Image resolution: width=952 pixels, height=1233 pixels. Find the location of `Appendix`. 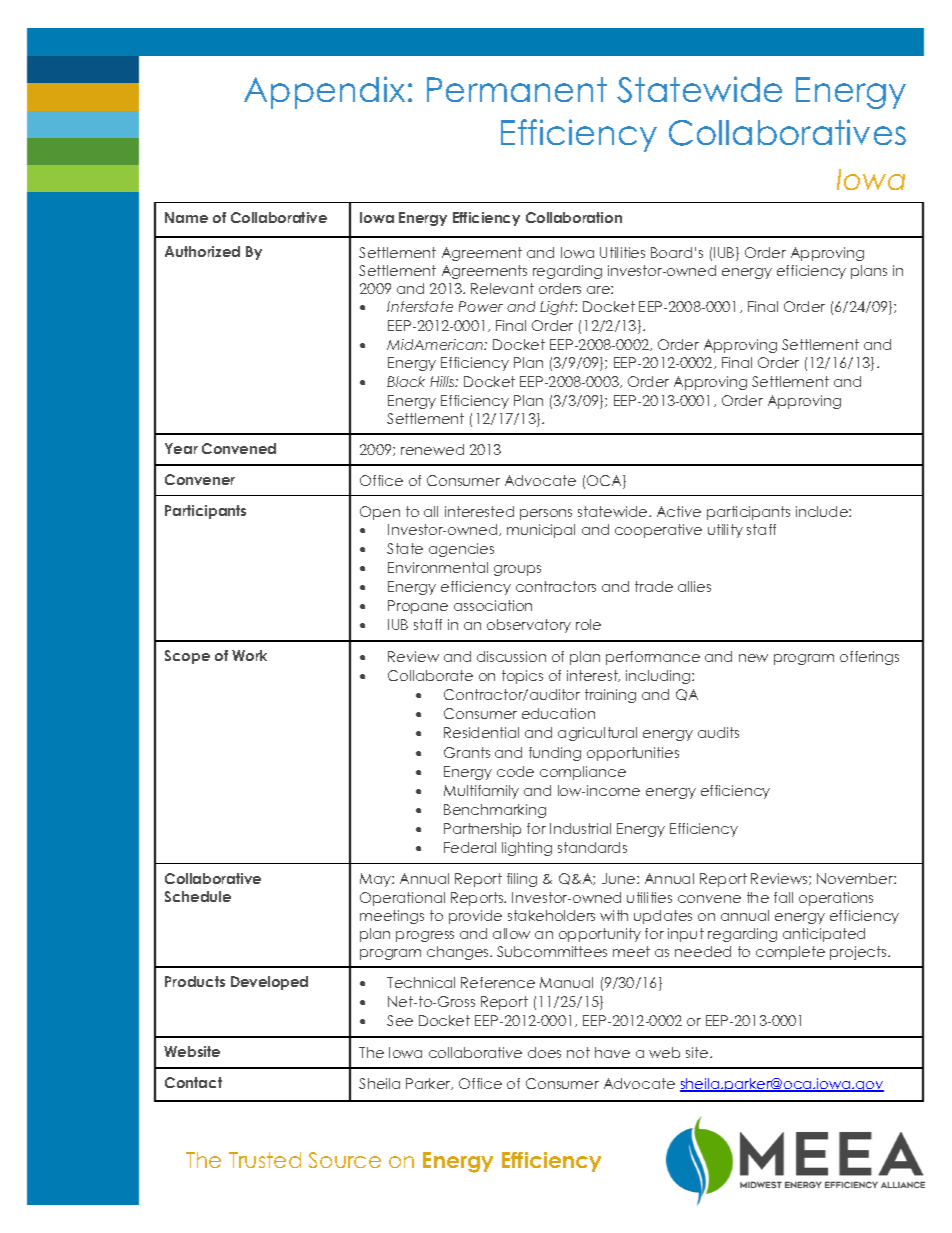

Appendix is located at coordinates (324, 92).
